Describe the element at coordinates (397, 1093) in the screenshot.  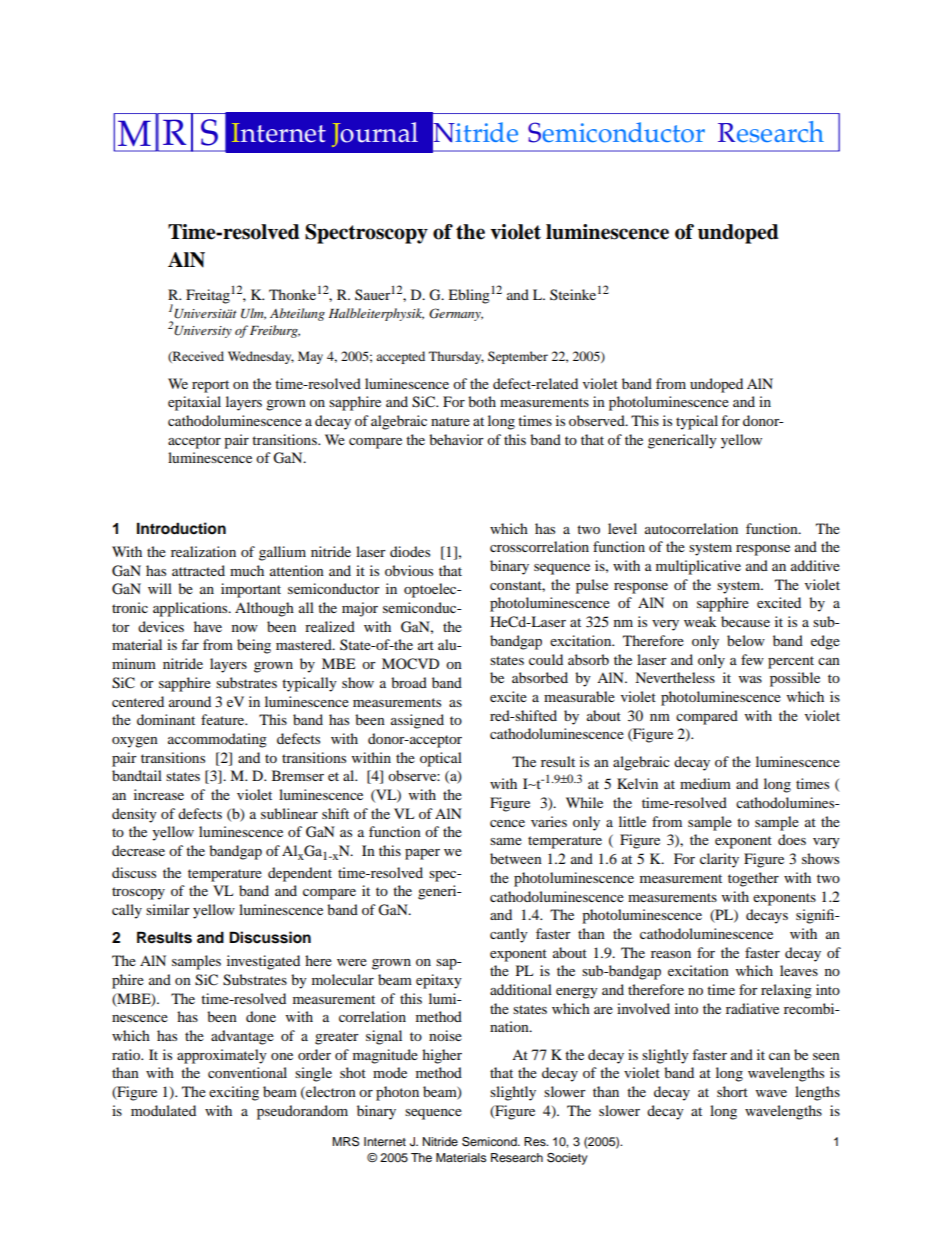
I see `photon` at that location.
